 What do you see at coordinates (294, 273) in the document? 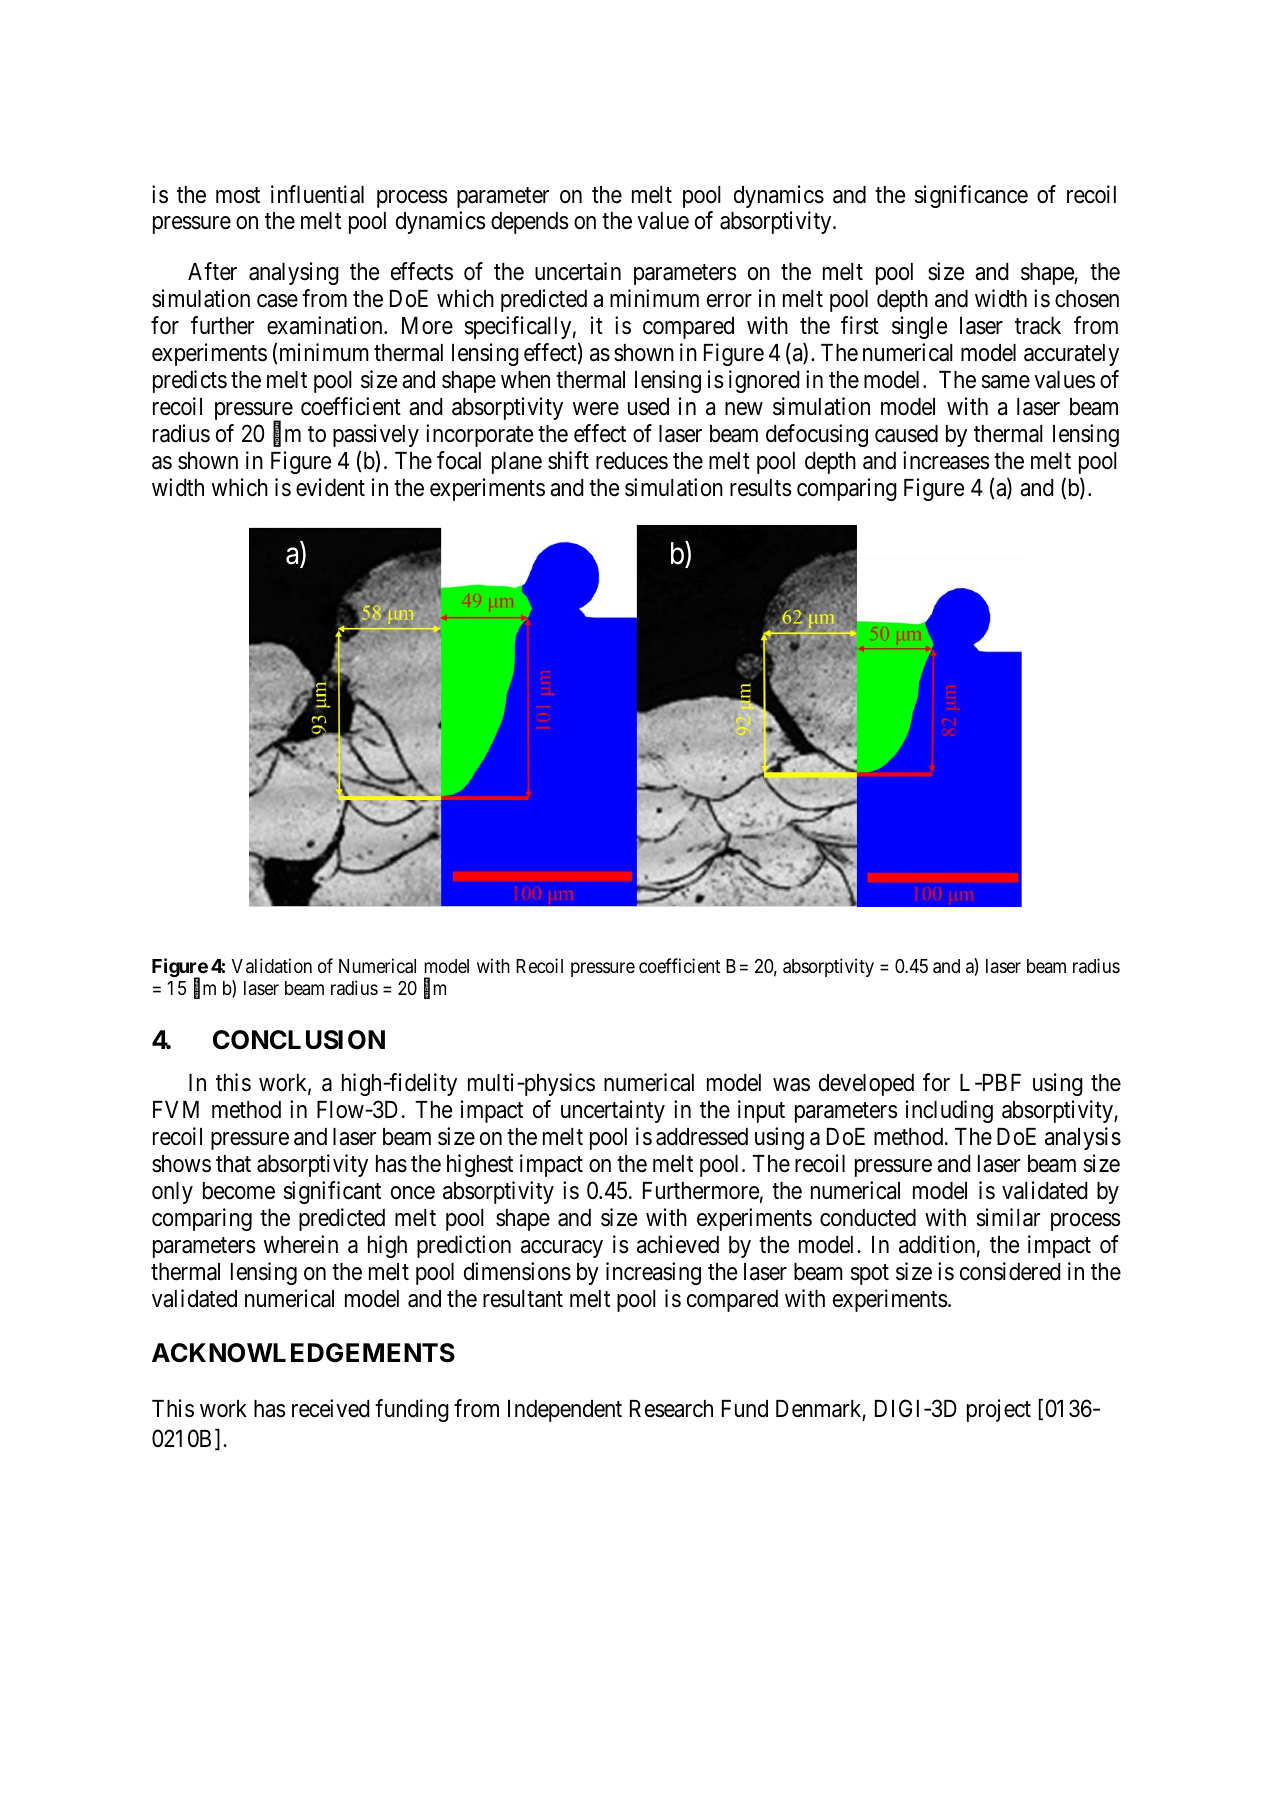
I see `analysing` at bounding box center [294, 273].
